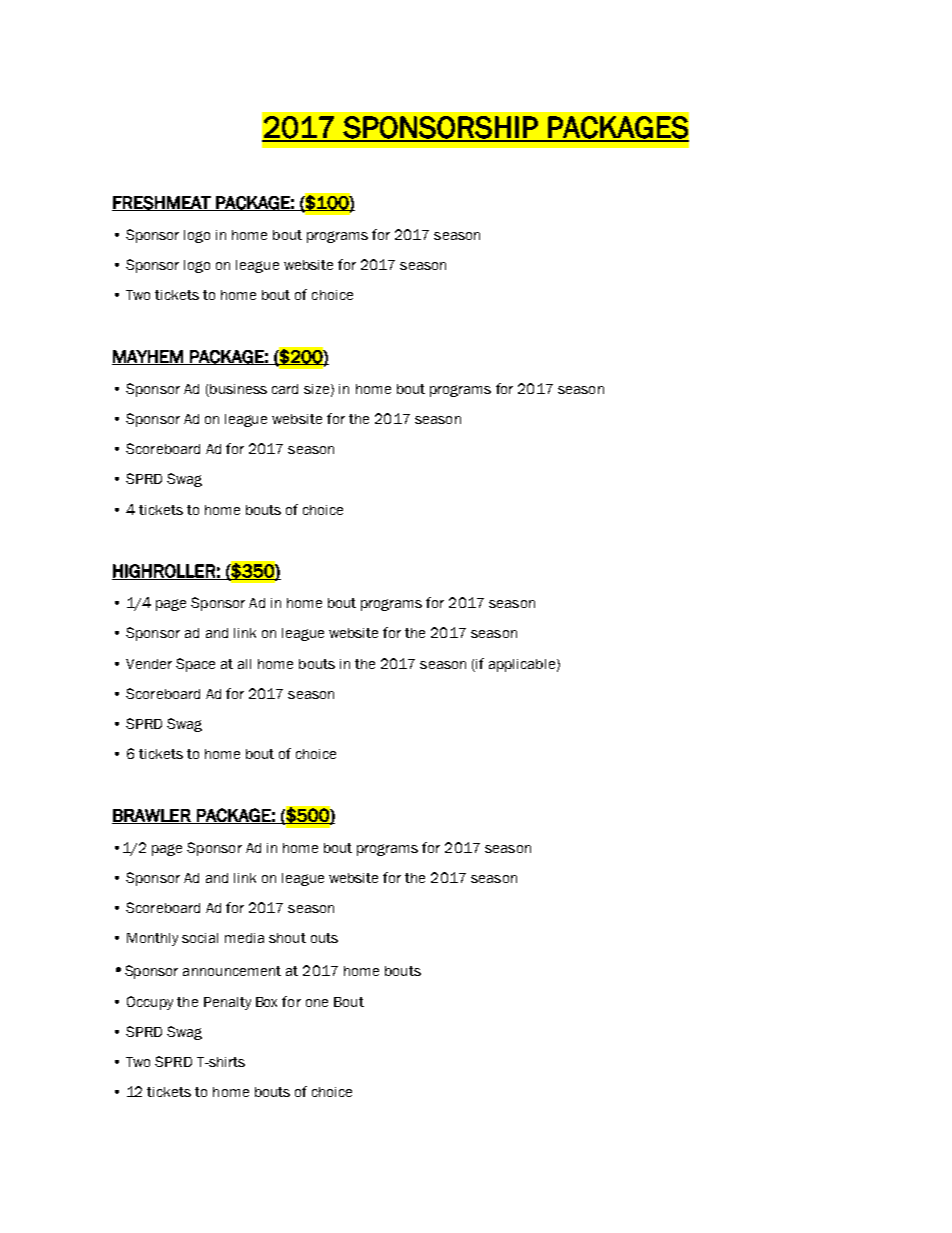 The image size is (952, 1233). What do you see at coordinates (287, 938) in the page?
I see `shout` at bounding box center [287, 938].
